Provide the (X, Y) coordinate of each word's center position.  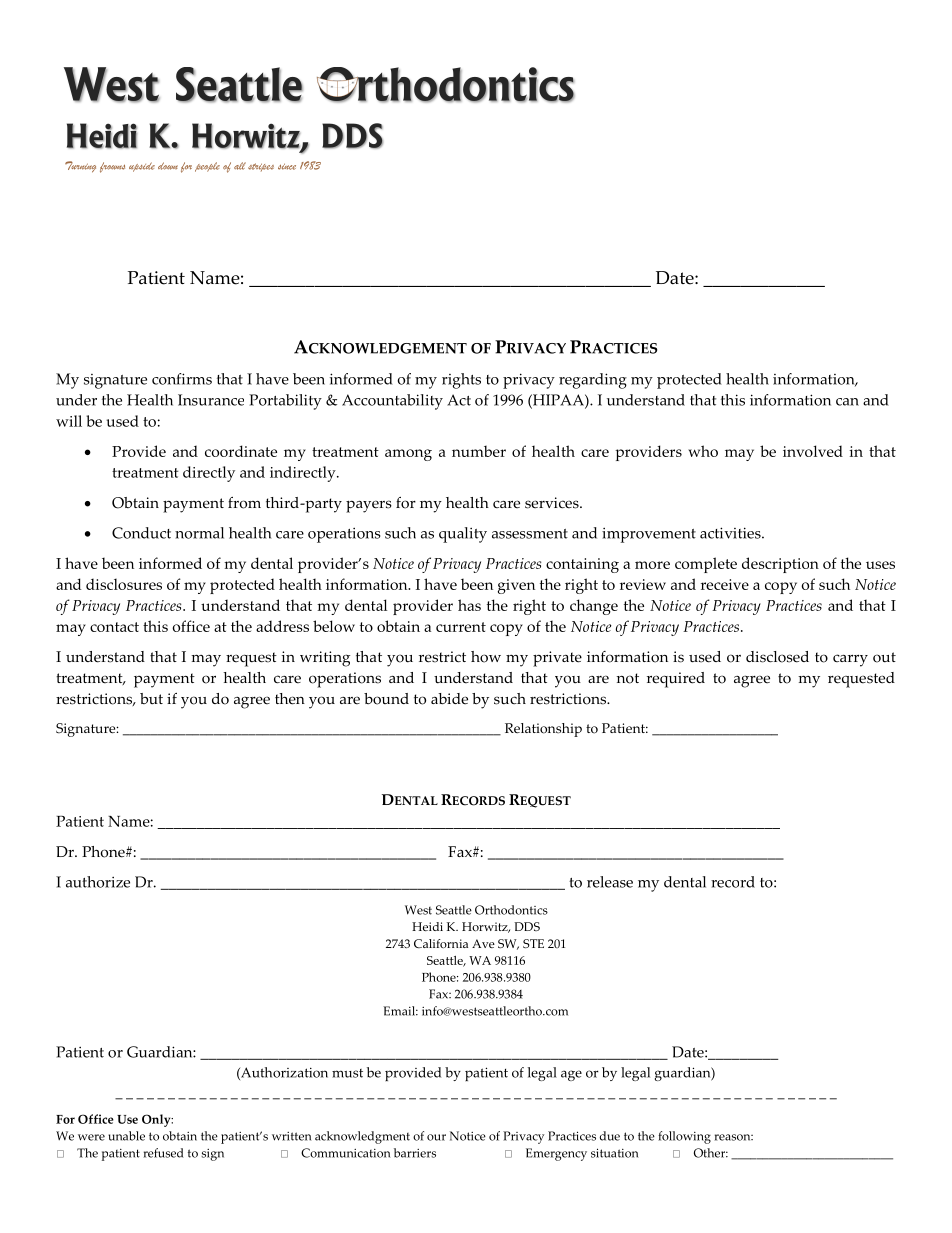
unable (126, 1136)
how (486, 657)
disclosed (777, 657)
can (847, 402)
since (287, 167)
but (151, 699)
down (168, 166)
